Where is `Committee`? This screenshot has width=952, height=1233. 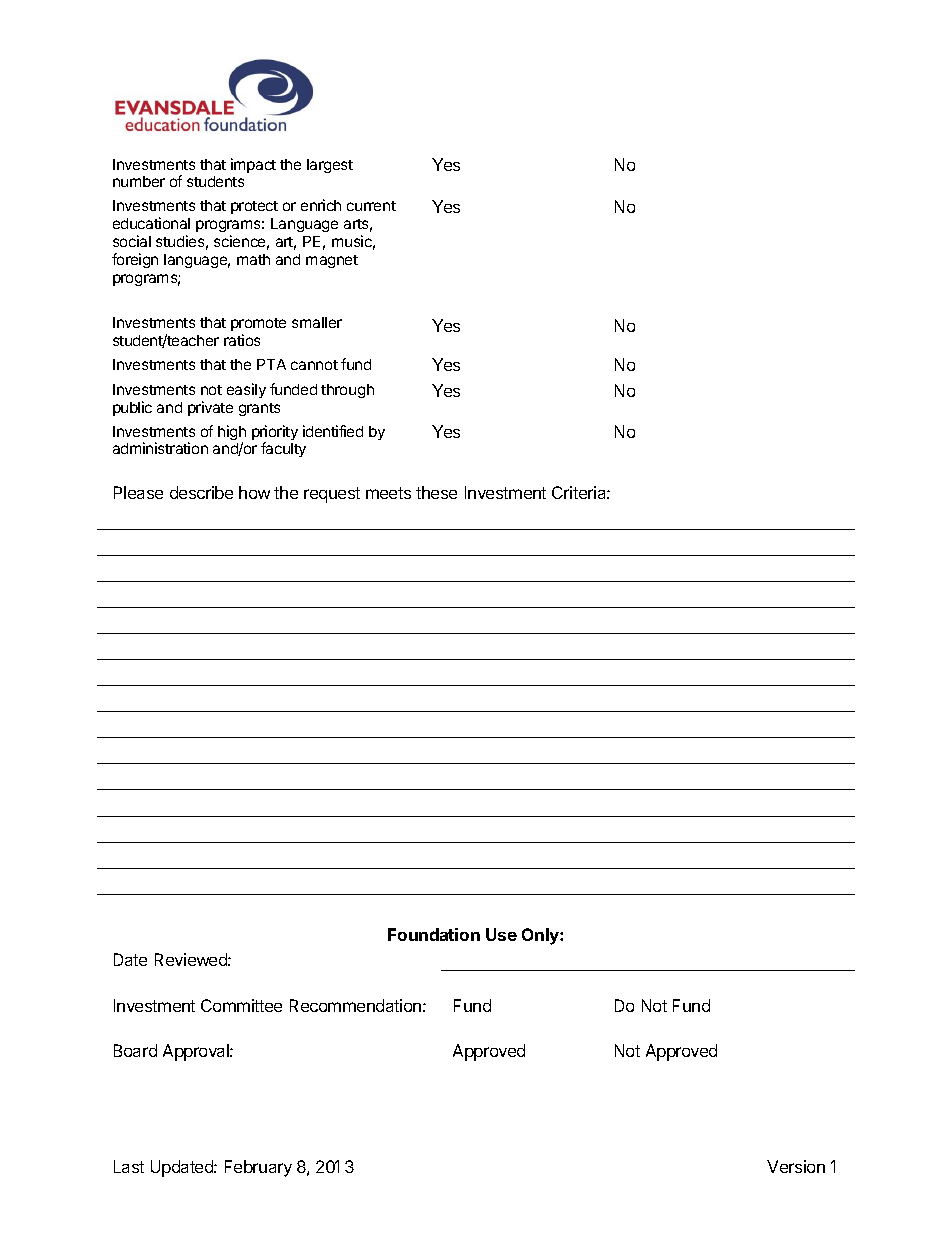 Committee is located at coordinates (241, 1005).
